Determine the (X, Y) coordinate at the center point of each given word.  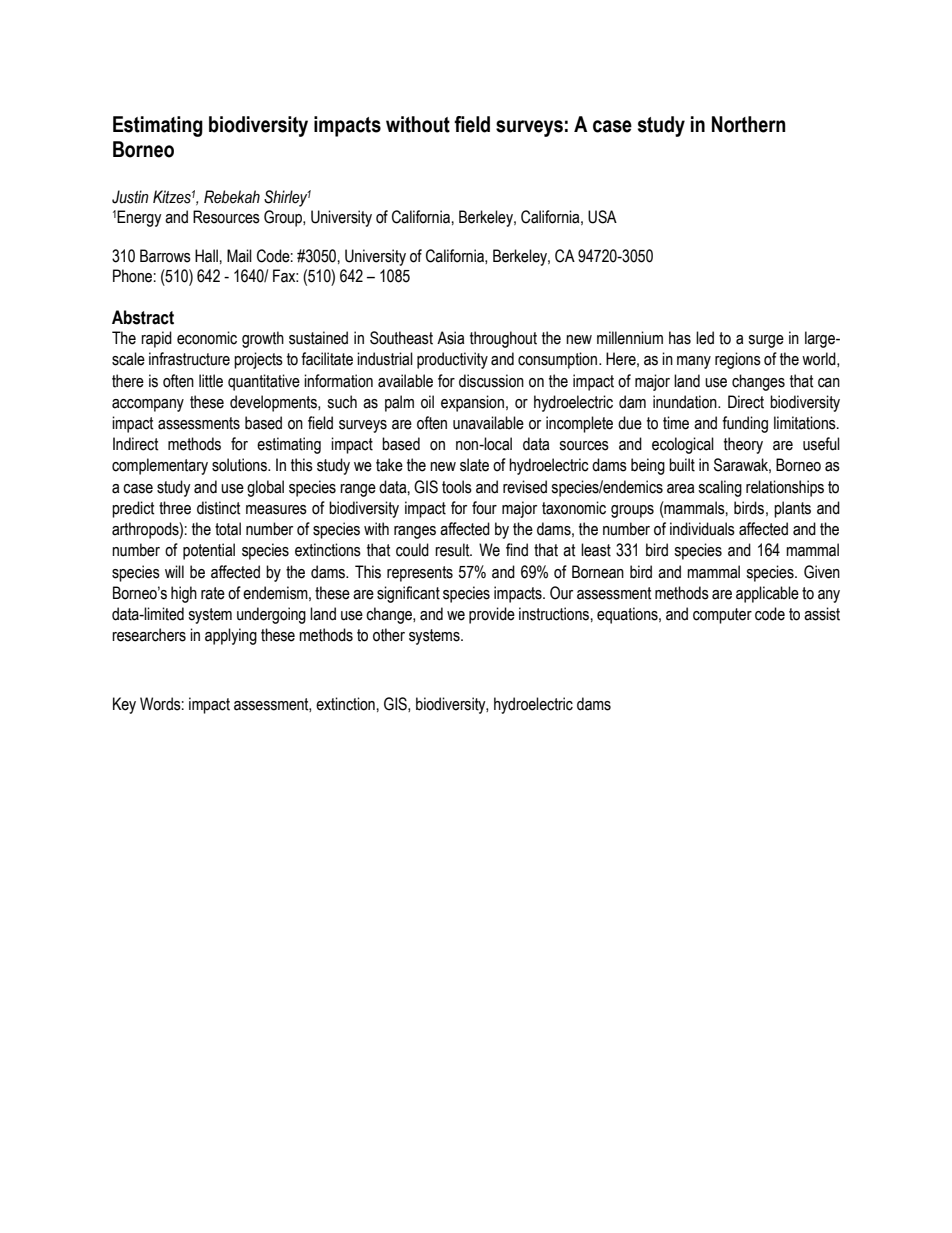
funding (745, 424)
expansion (472, 403)
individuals (702, 529)
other (389, 635)
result (453, 550)
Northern (749, 124)
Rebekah (232, 197)
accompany (148, 405)
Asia (450, 338)
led (705, 338)
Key (124, 705)
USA (602, 217)
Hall (206, 256)
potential (209, 551)
